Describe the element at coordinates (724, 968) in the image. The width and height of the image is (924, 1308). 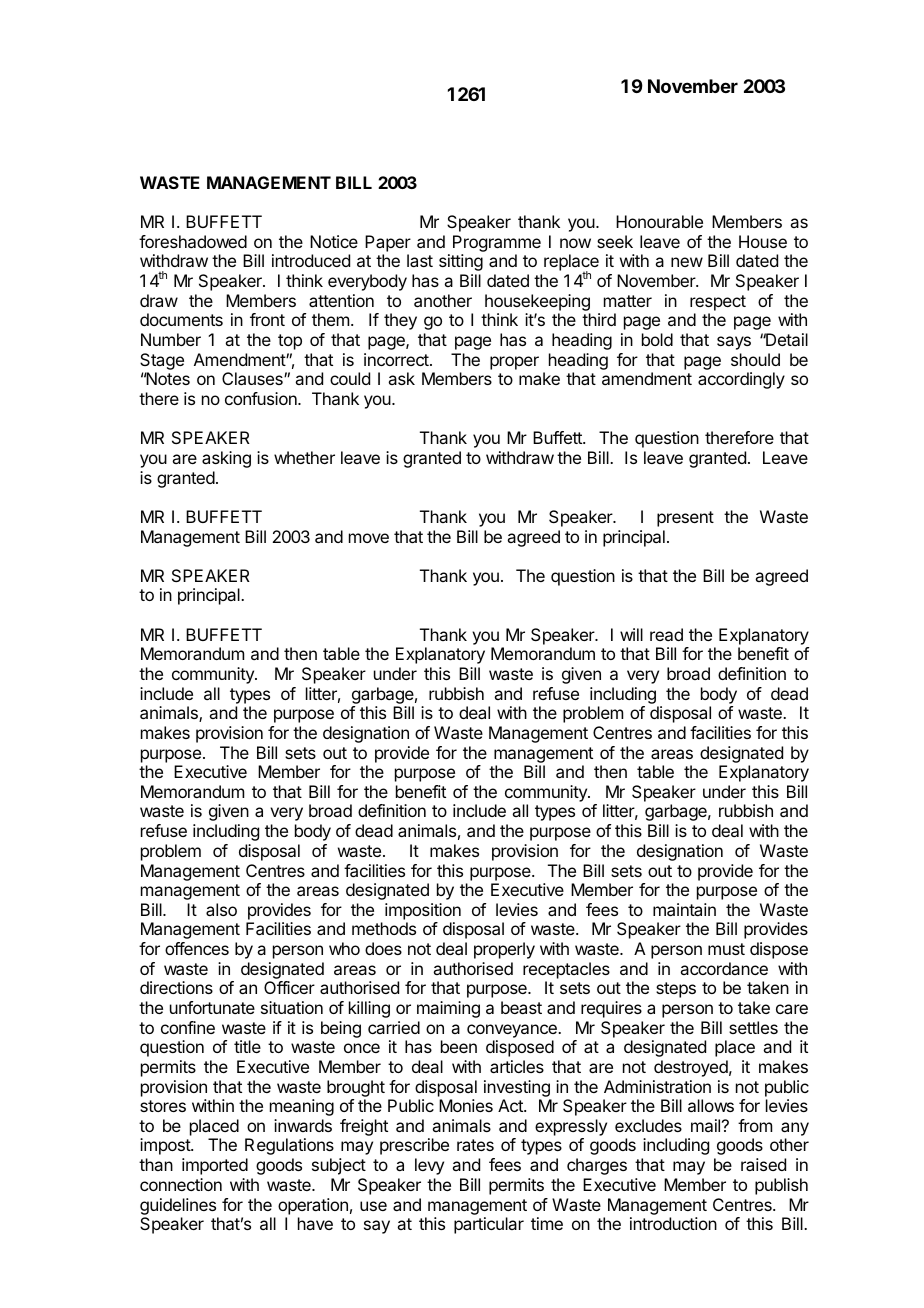
I see `accordance` at that location.
